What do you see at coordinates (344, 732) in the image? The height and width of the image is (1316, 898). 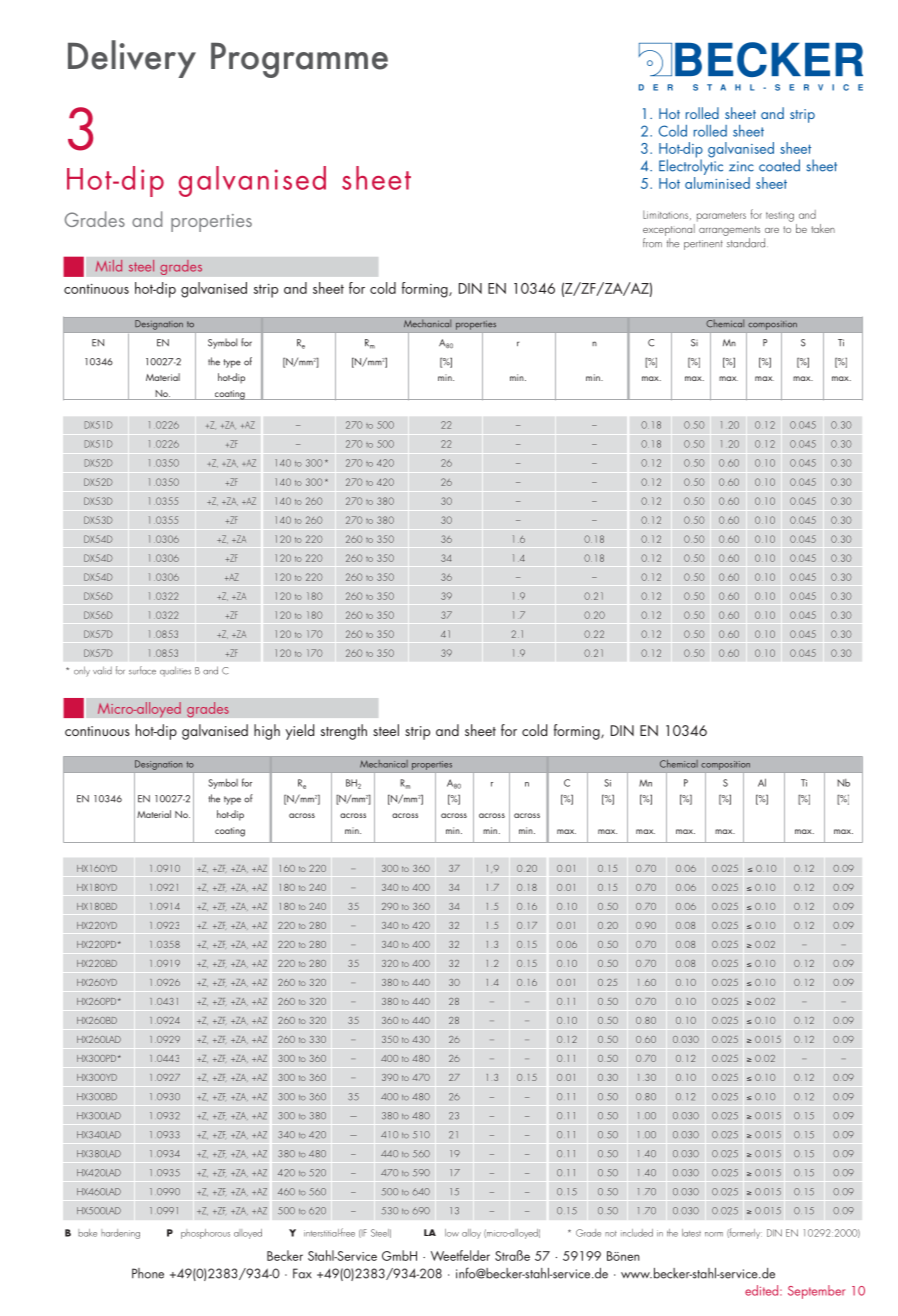 I see `strength` at bounding box center [344, 732].
